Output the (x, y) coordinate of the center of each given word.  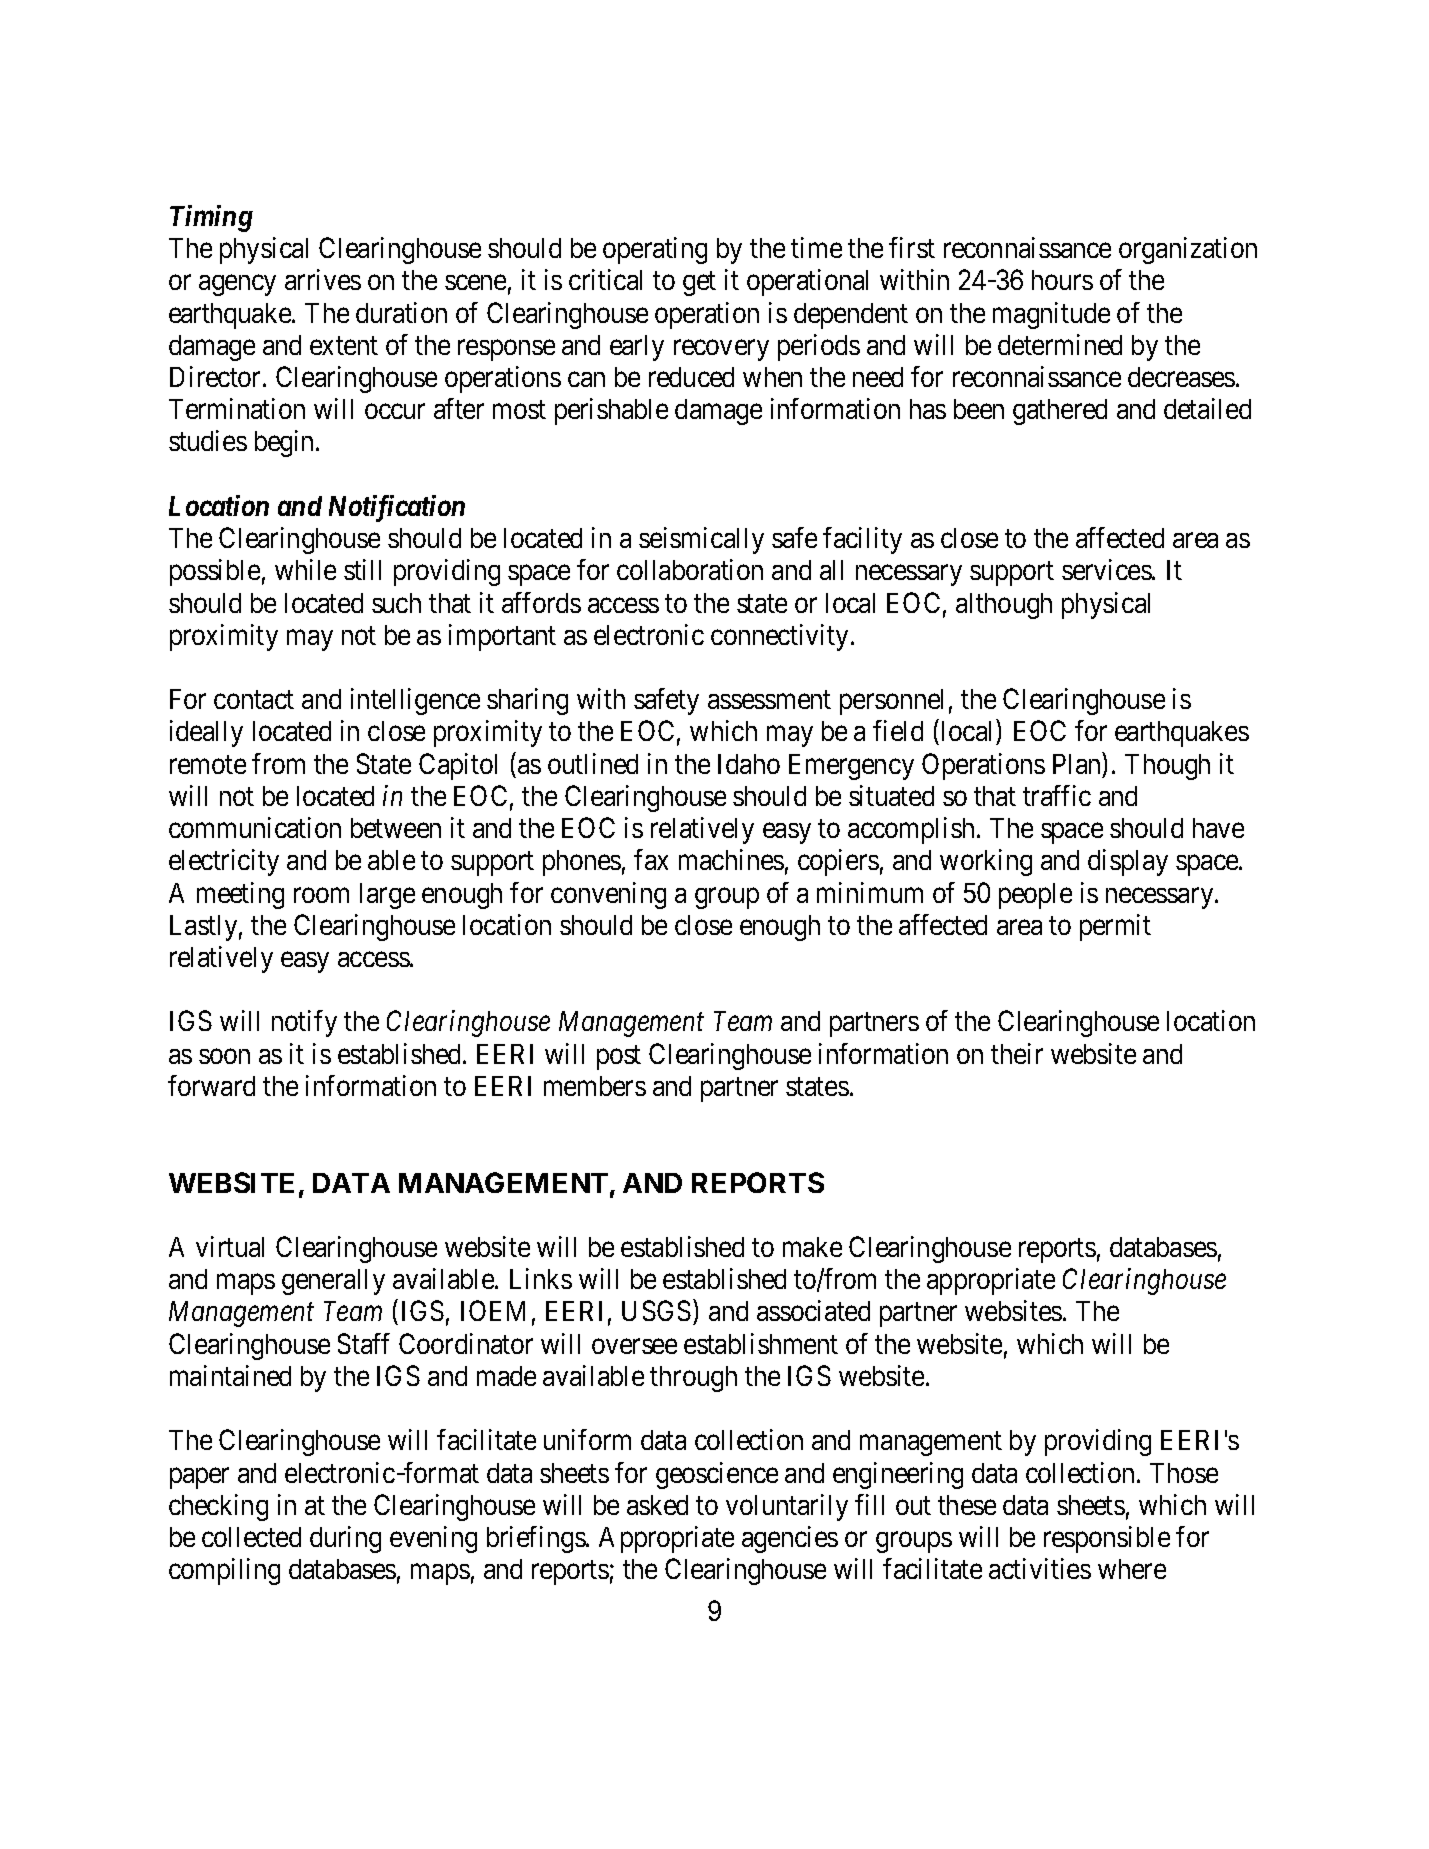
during (345, 1539)
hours (1062, 280)
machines (731, 859)
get (699, 284)
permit (1115, 927)
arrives (323, 279)
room (321, 895)
